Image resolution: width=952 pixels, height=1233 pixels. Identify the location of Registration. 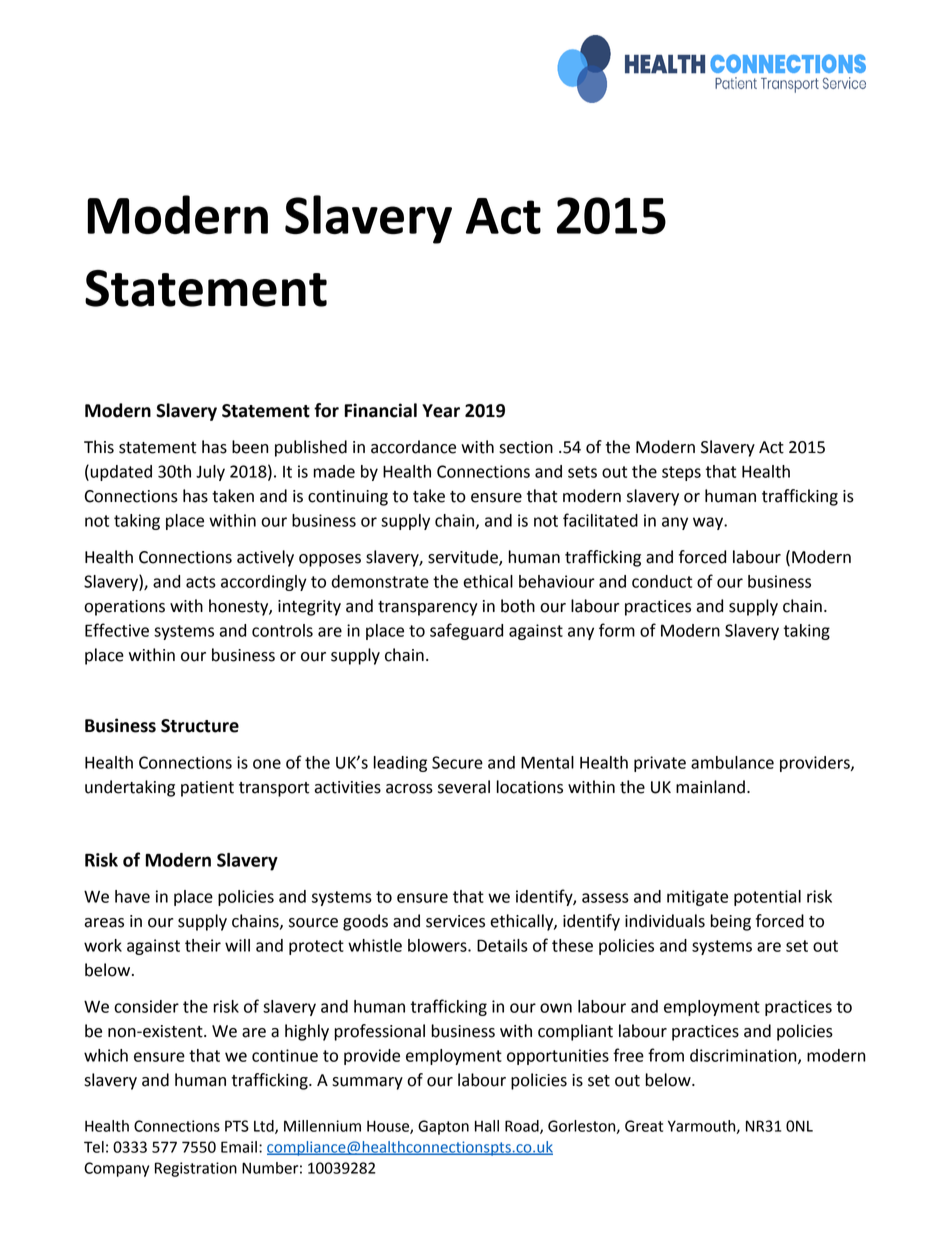
(196, 1169).
